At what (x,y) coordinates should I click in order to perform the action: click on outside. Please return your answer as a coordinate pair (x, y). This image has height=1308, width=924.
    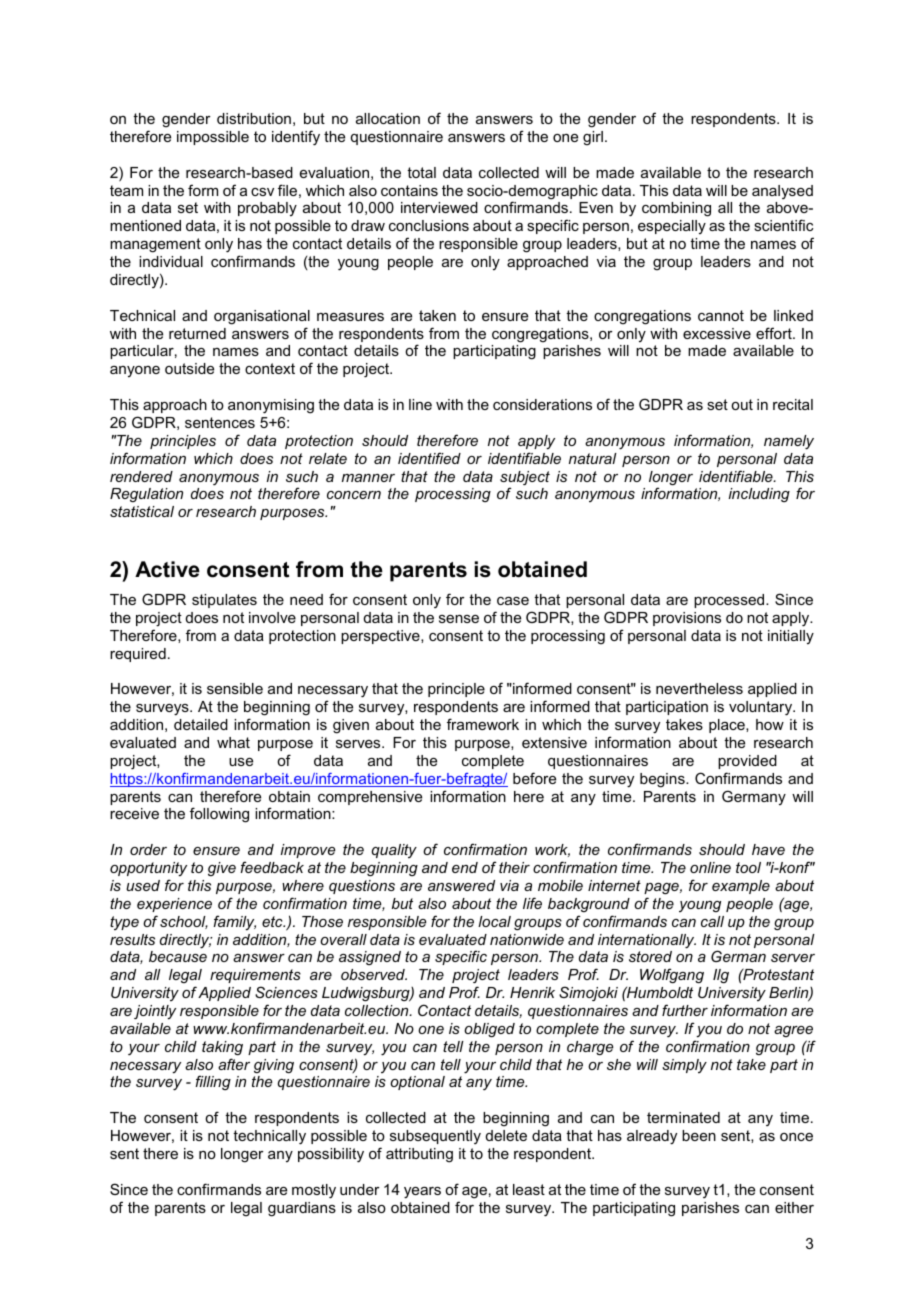
    Looking at the image, I should click on (189, 368).
